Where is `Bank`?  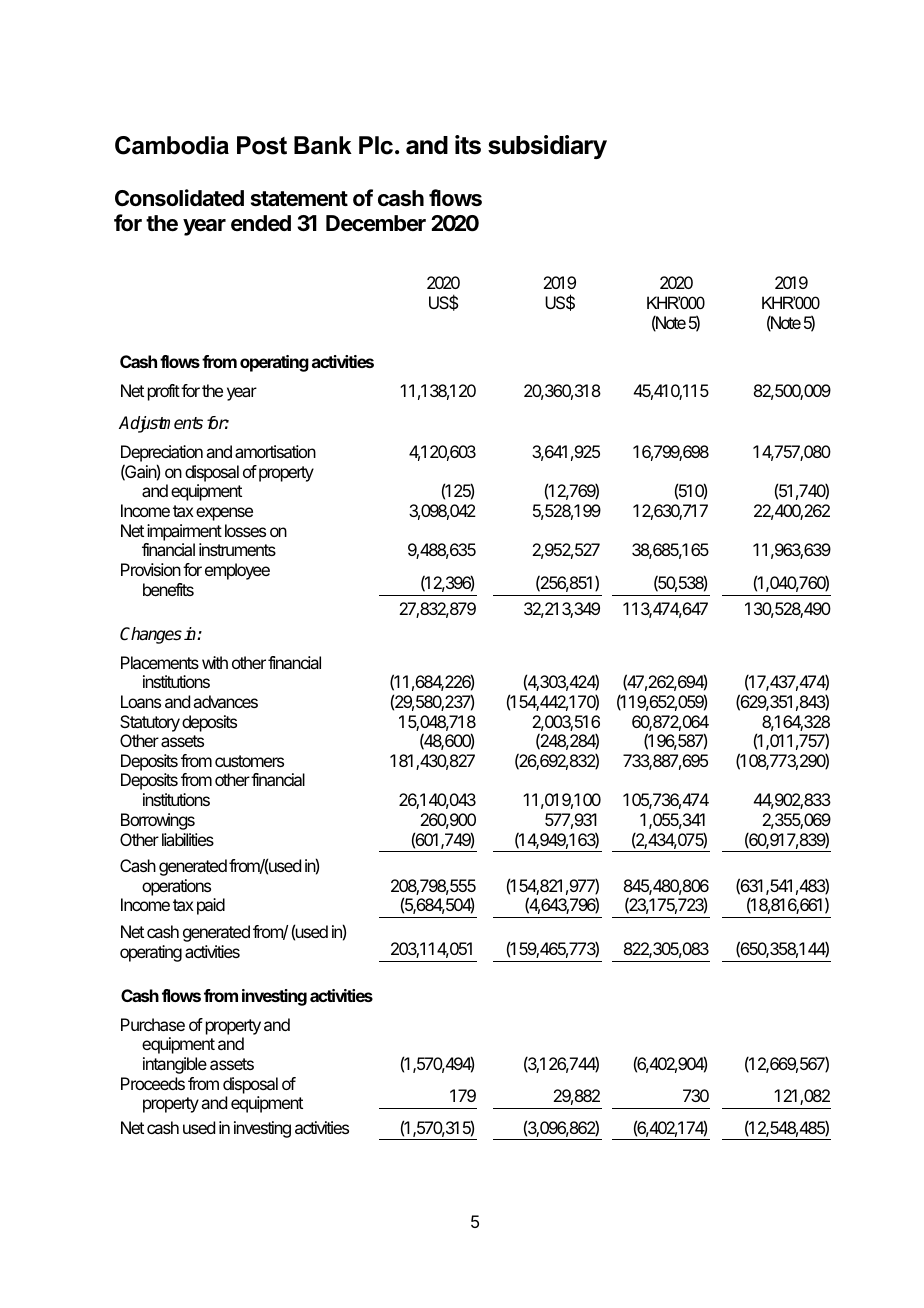
Bank is located at coordinates (323, 145).
